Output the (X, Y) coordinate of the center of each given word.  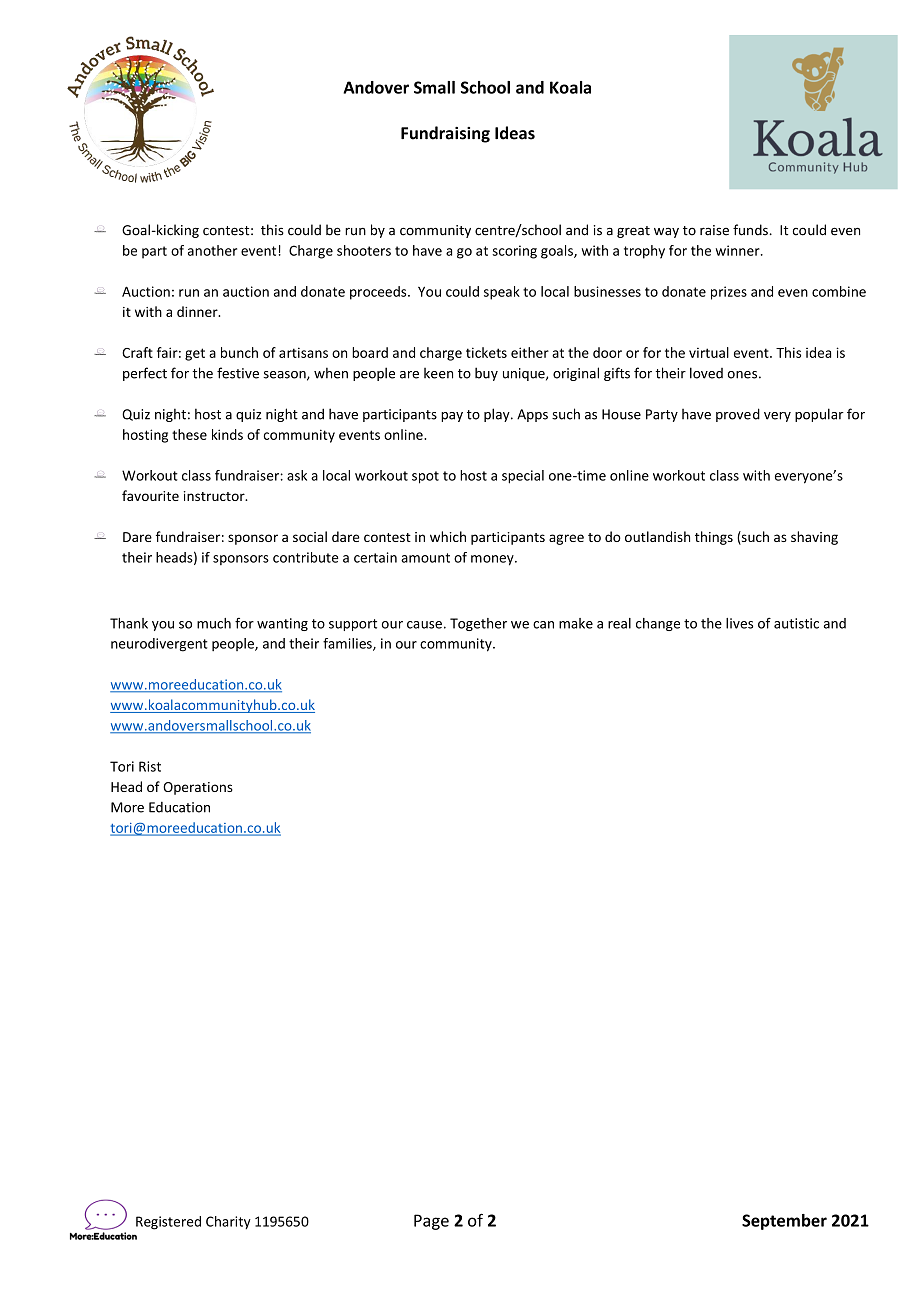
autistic (796, 623)
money (493, 560)
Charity (228, 1223)
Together (478, 624)
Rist (150, 766)
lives (739, 623)
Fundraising (445, 134)
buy (486, 374)
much (214, 623)
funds (751, 230)
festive (238, 373)
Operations (198, 788)
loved (706, 373)
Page (431, 1222)
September (784, 1222)
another (212, 250)
